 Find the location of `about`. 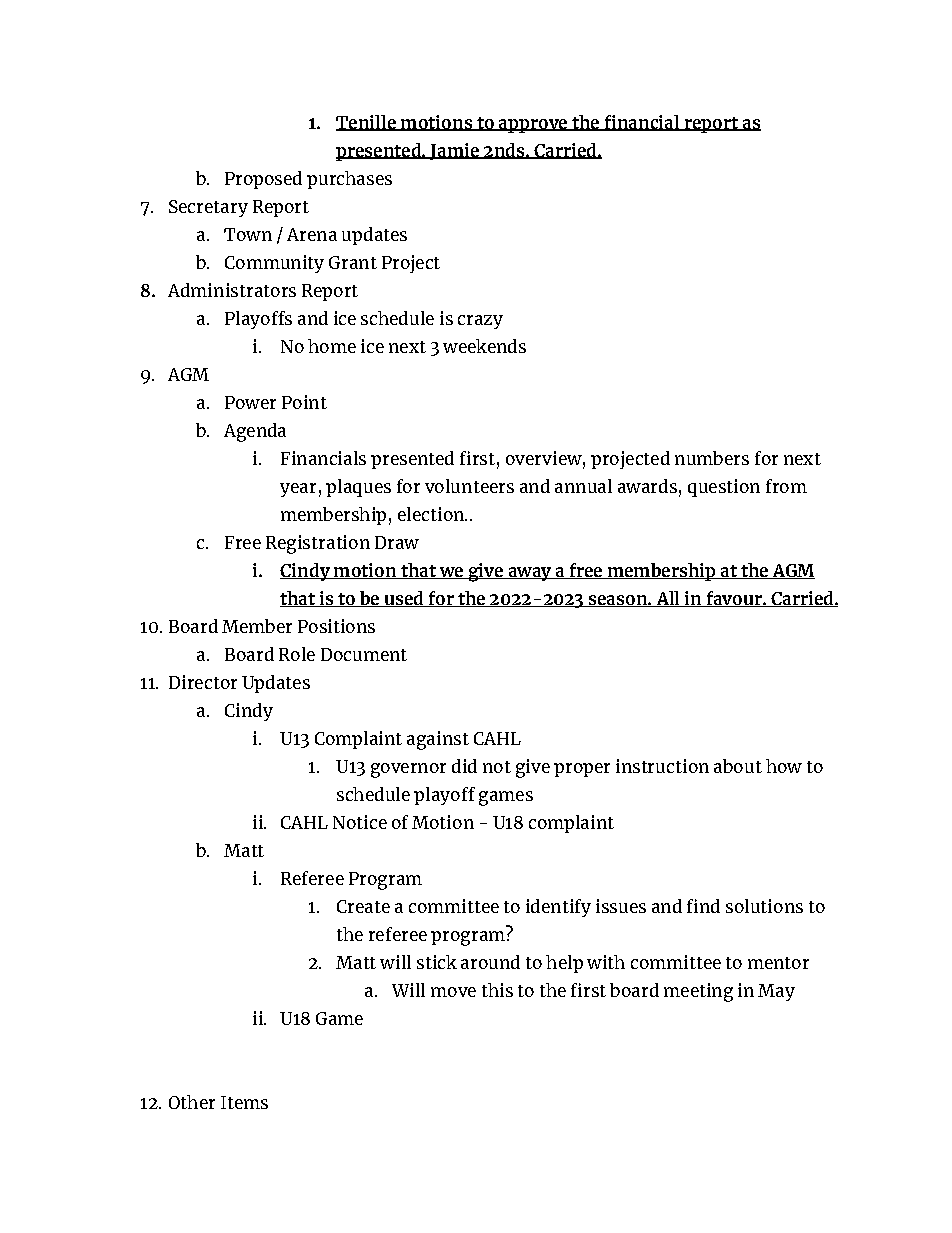

about is located at coordinates (738, 766).
